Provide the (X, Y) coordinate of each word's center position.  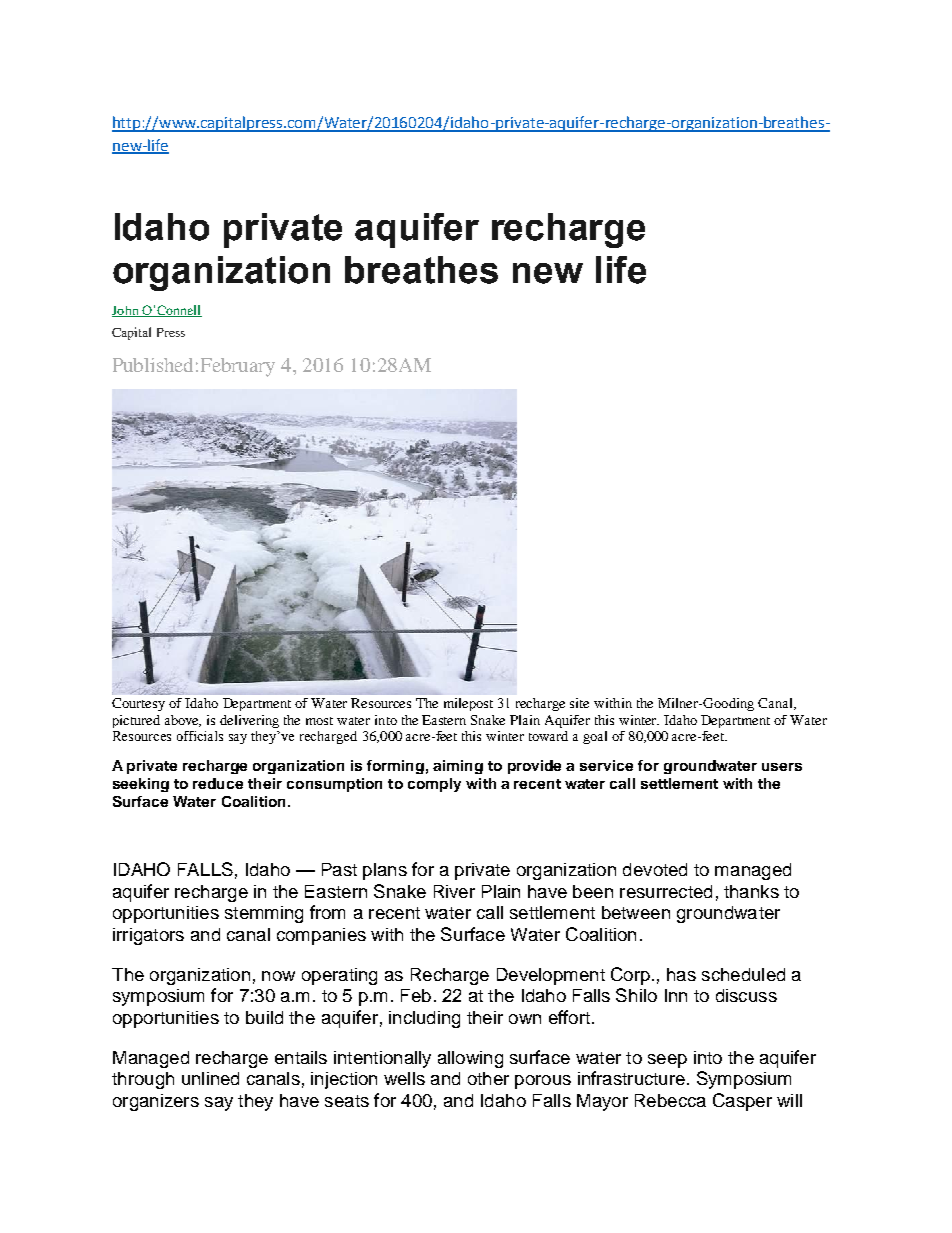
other (488, 1078)
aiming (458, 767)
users (782, 767)
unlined (210, 1078)
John (126, 311)
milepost (468, 704)
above (183, 721)
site (579, 703)
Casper (742, 1102)
